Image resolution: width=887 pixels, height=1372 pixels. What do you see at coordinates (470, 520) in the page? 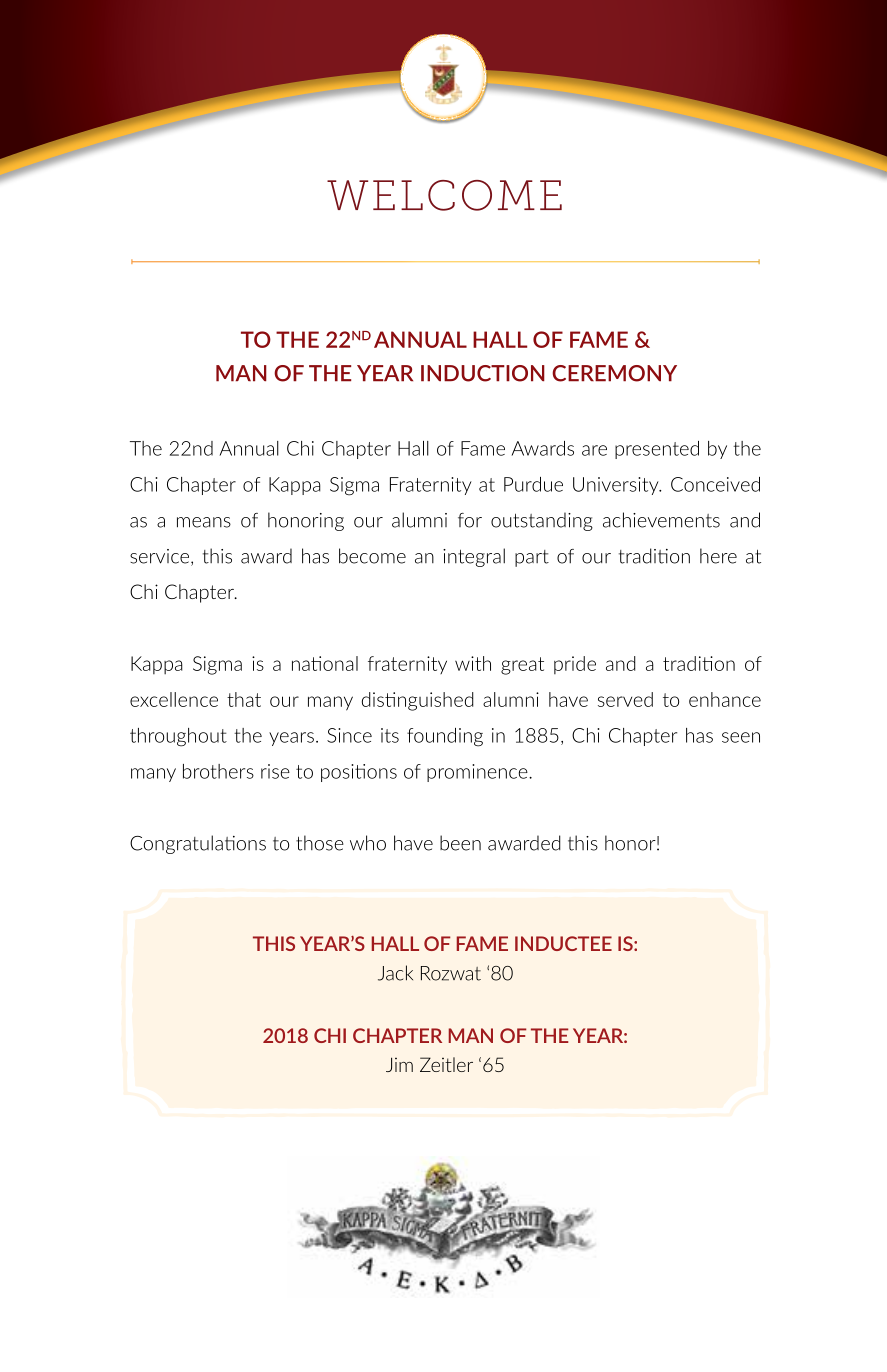
I see `for` at bounding box center [470, 520].
